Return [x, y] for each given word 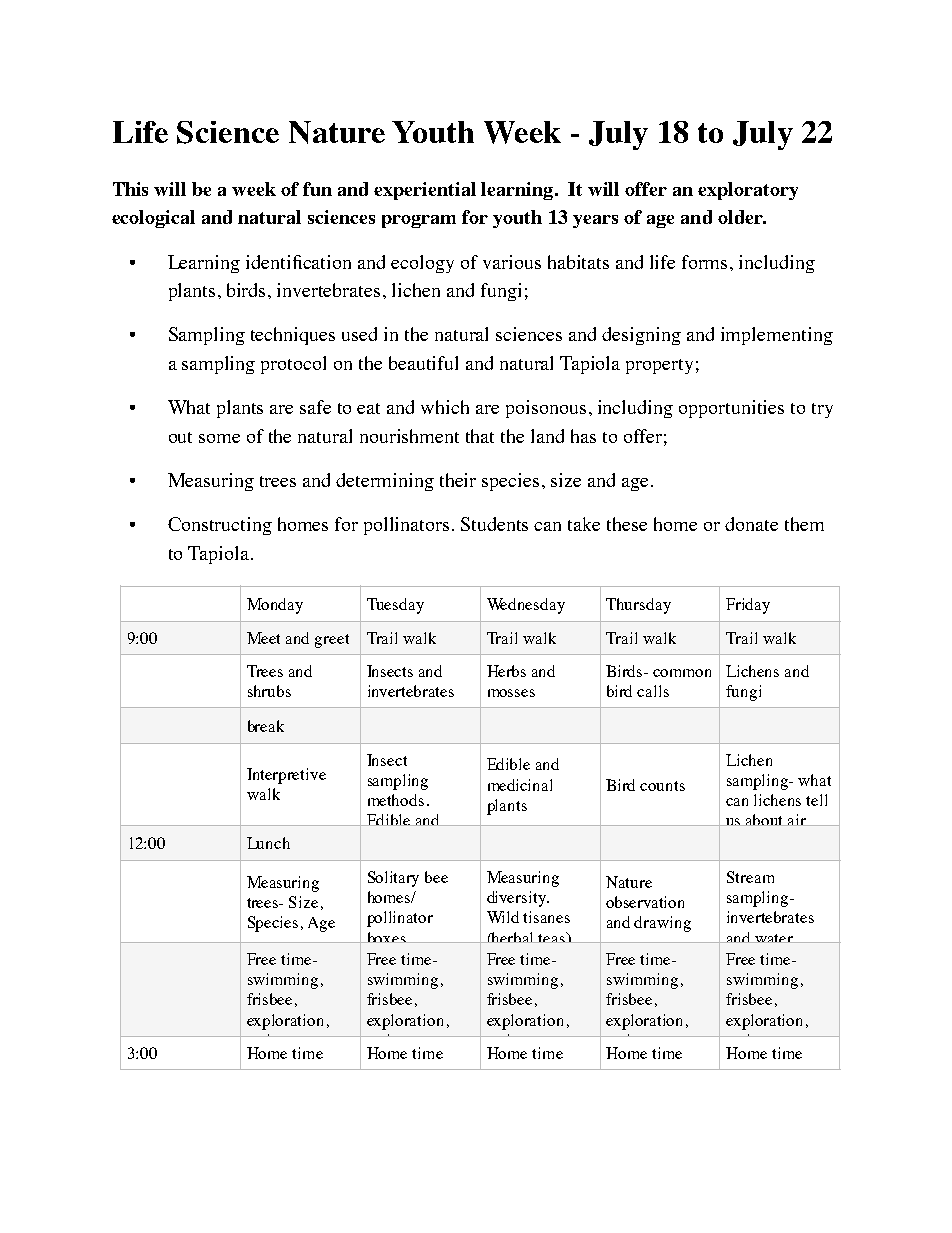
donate [751, 524]
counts [662, 786]
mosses [511, 693]
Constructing [220, 526]
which [445, 407]
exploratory [748, 191]
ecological [153, 219]
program [419, 221]
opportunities [731, 409]
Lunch [268, 843]
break [266, 726]
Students [494, 524]
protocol [293, 365]
